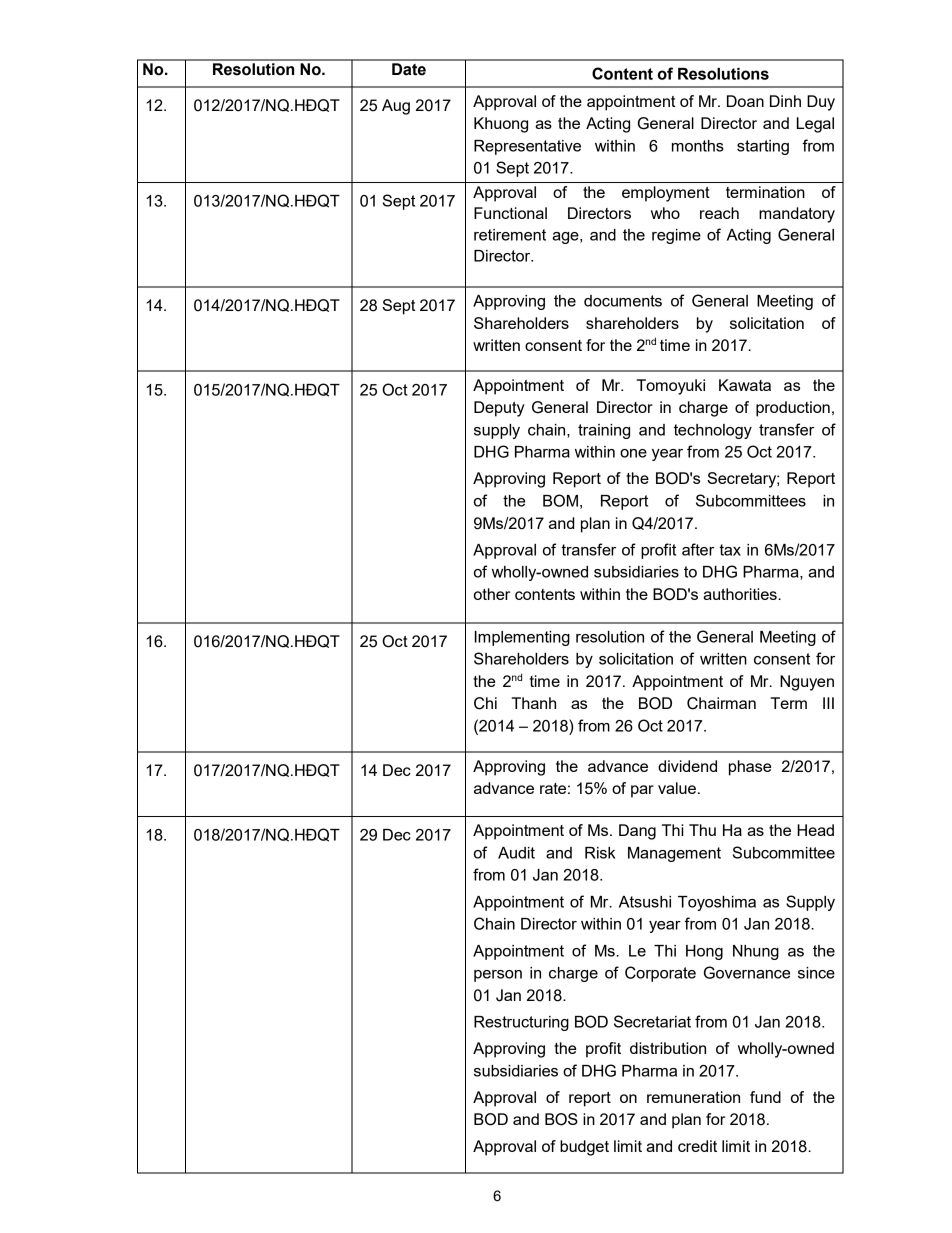 The image size is (952, 1233). Describe the element at coordinates (793, 409) in the page. I see `production` at that location.
